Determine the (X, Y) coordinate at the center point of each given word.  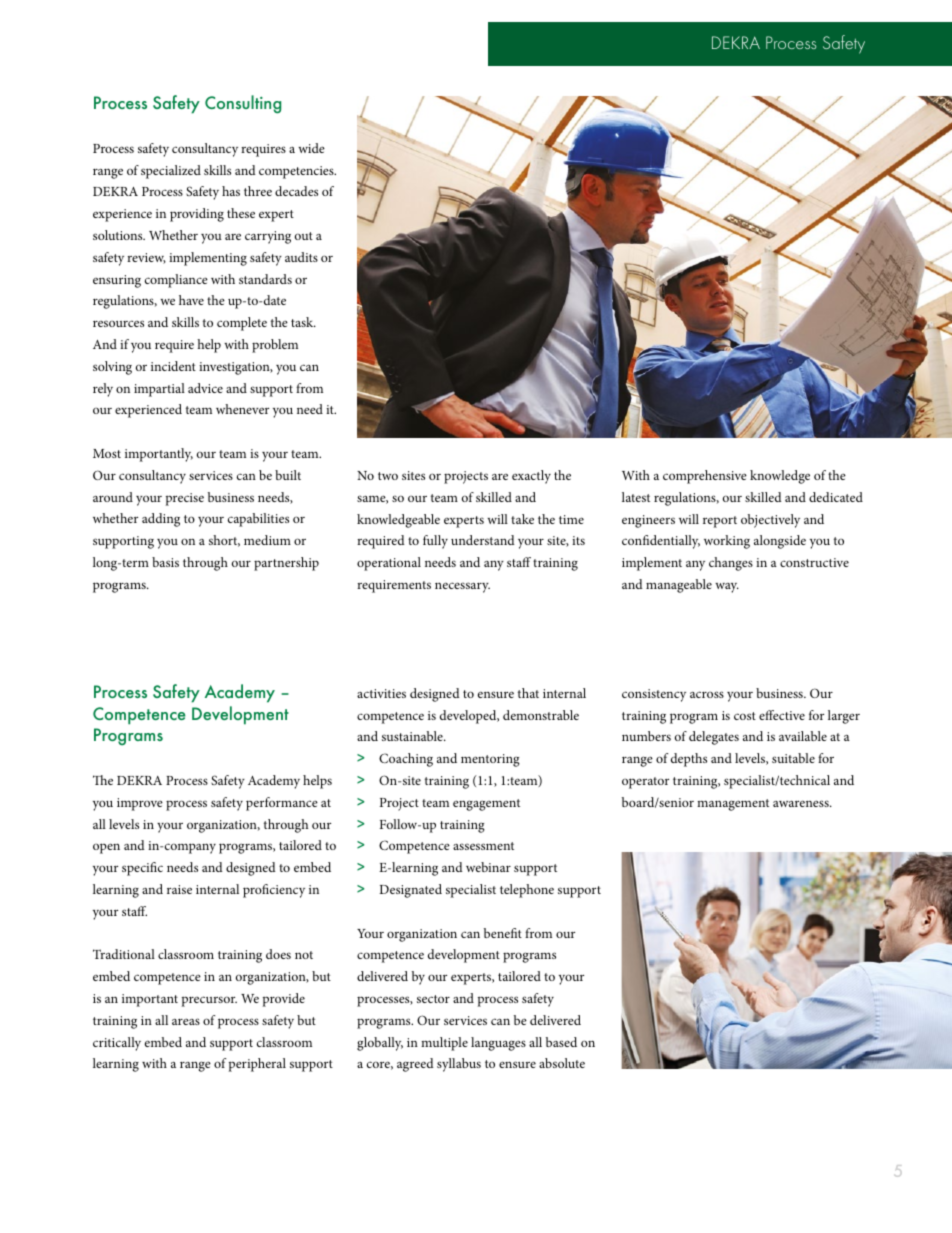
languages (498, 1044)
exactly (531, 477)
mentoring (490, 760)
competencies (297, 172)
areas (186, 1021)
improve (140, 804)
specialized (171, 172)
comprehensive (705, 477)
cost (745, 716)
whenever (242, 409)
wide (311, 148)
